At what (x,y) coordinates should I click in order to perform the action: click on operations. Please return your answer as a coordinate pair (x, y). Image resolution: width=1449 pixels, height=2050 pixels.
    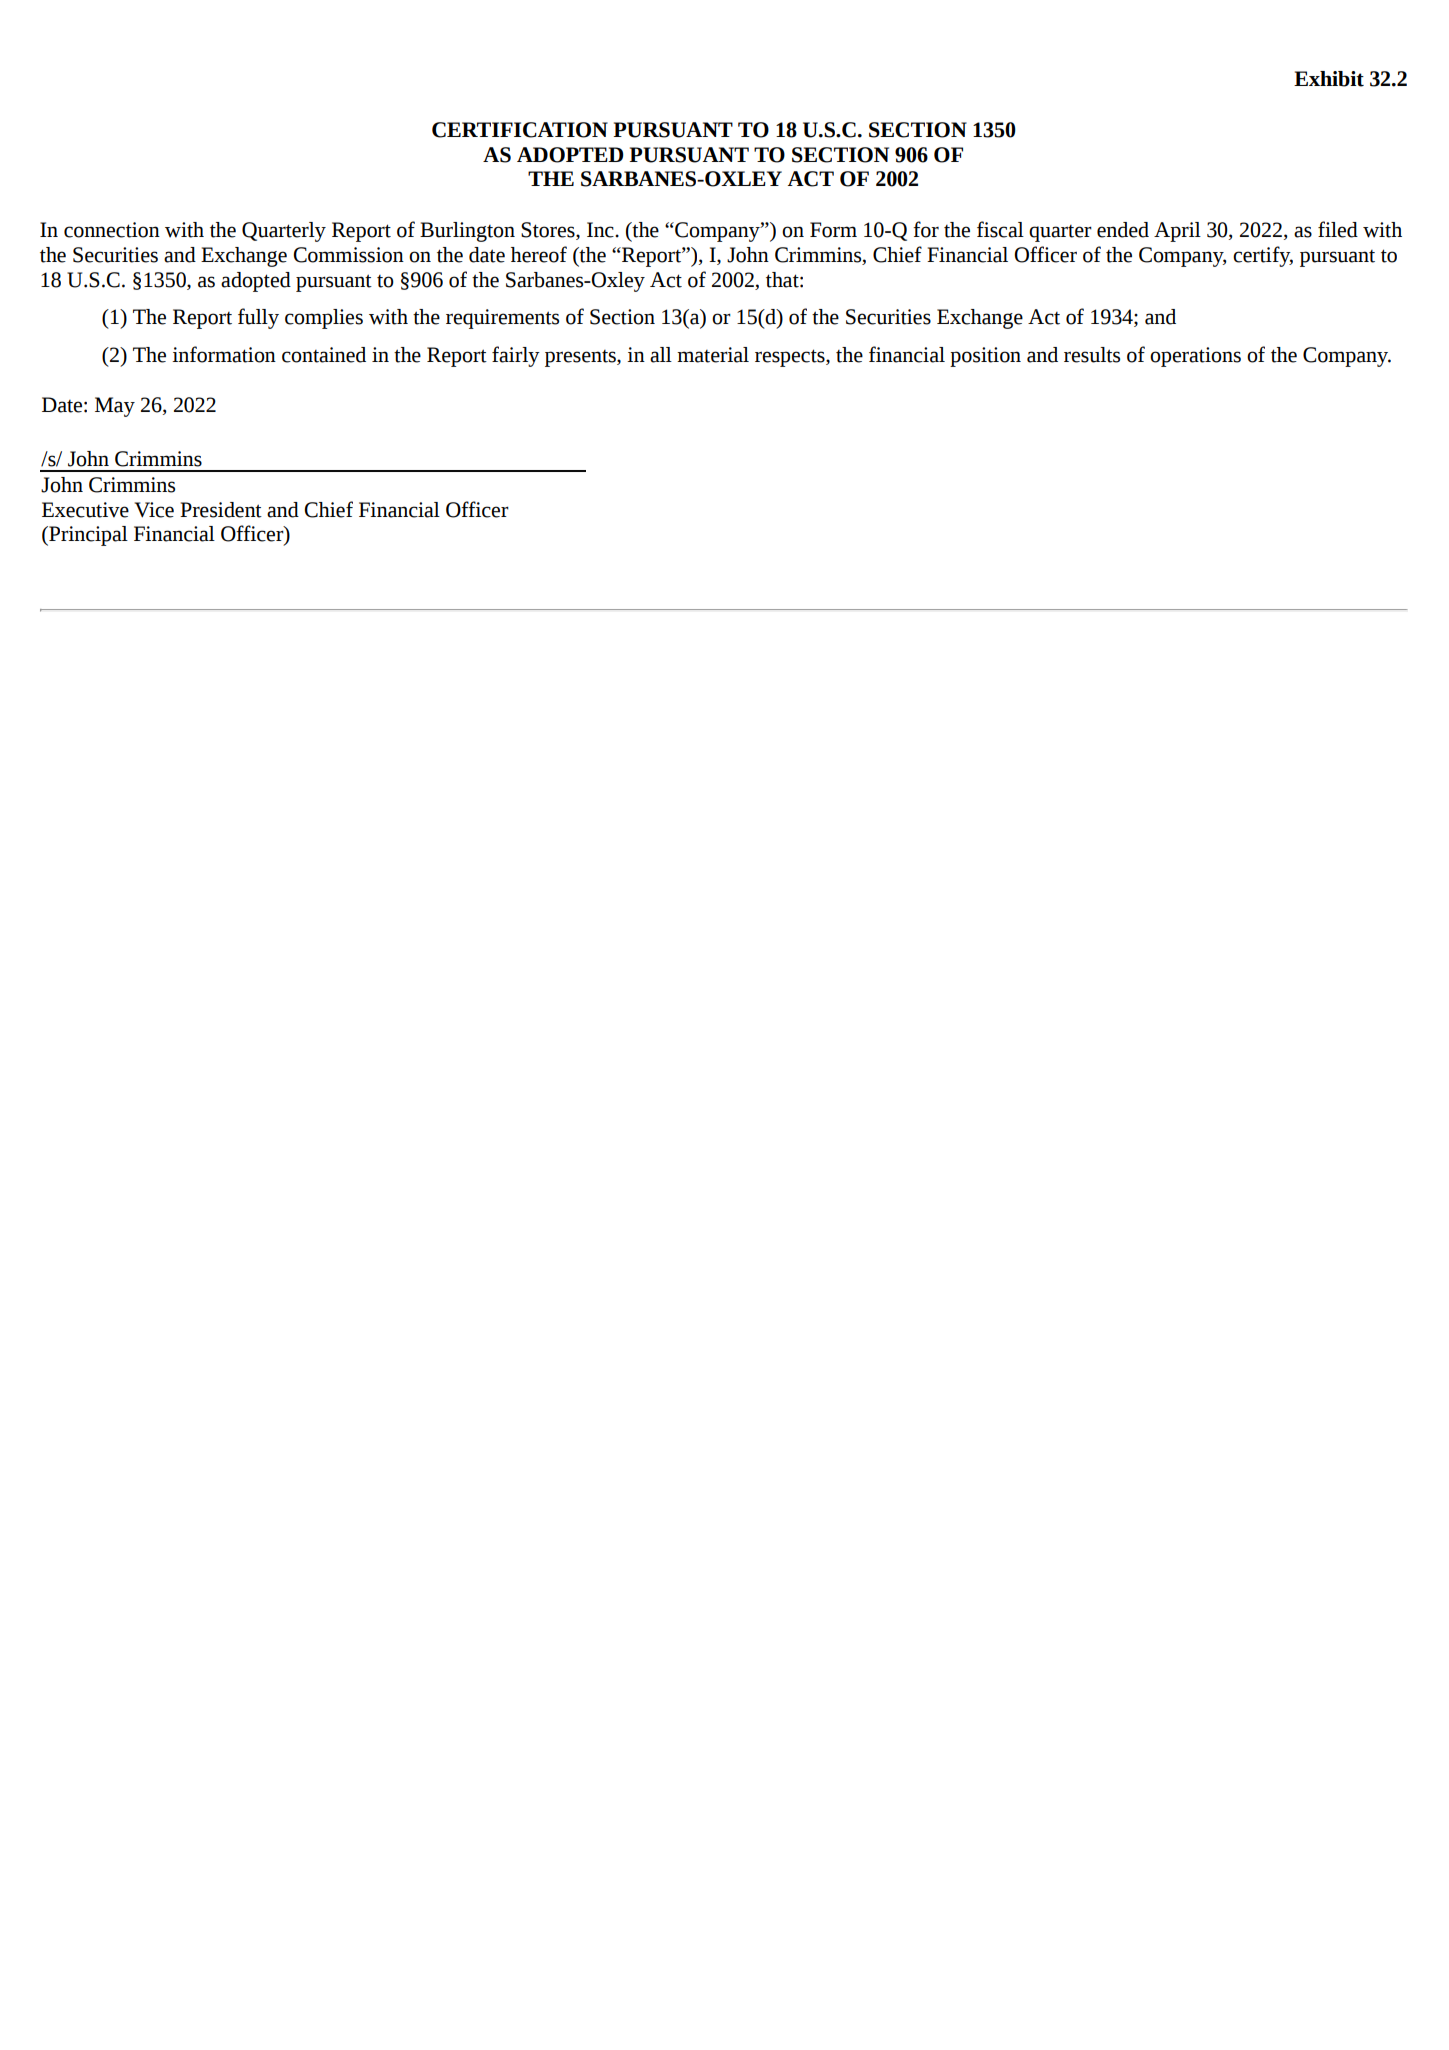
    Looking at the image, I should click on (1195, 357).
